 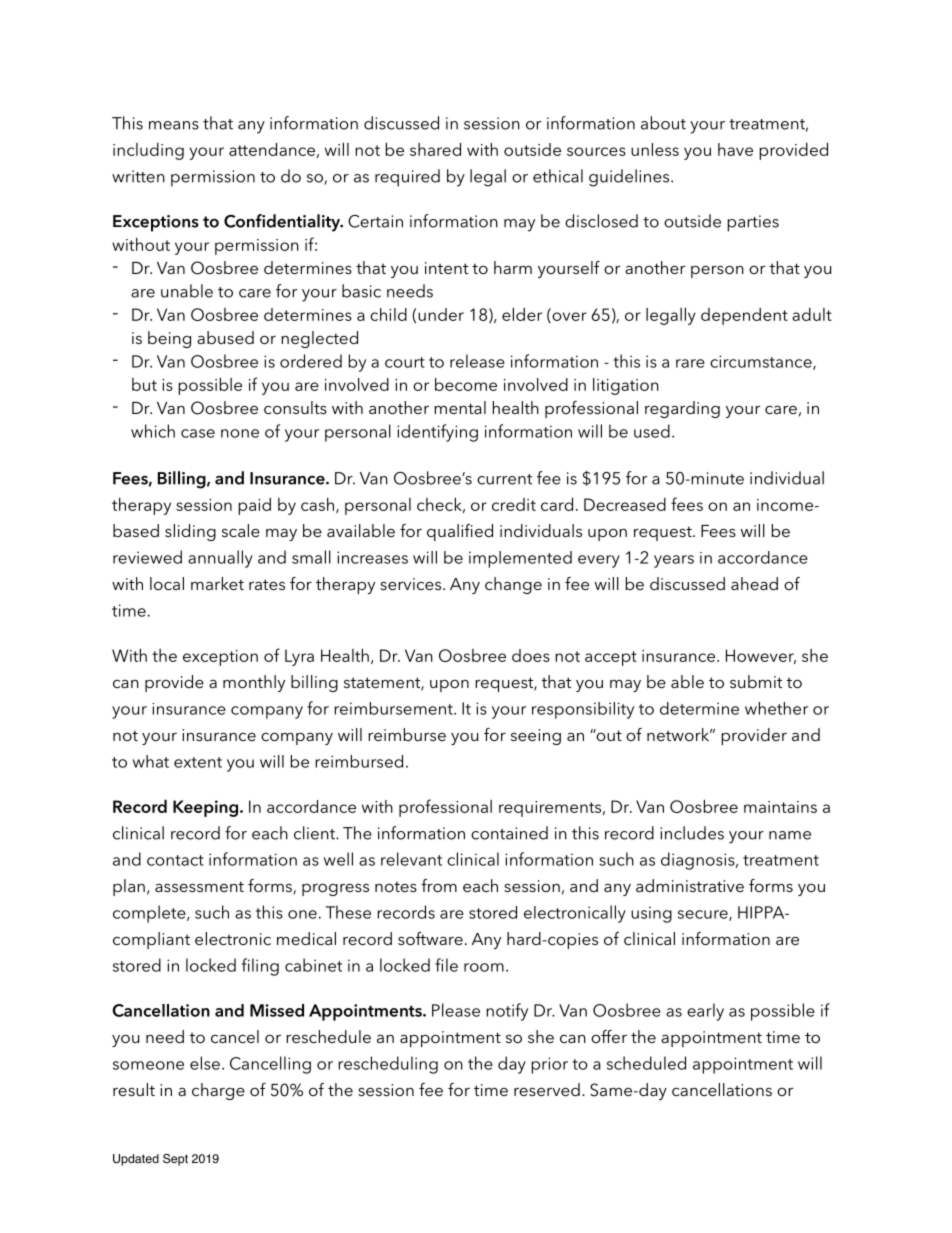 What do you see at coordinates (254, 683) in the screenshot?
I see `monthly` at bounding box center [254, 683].
